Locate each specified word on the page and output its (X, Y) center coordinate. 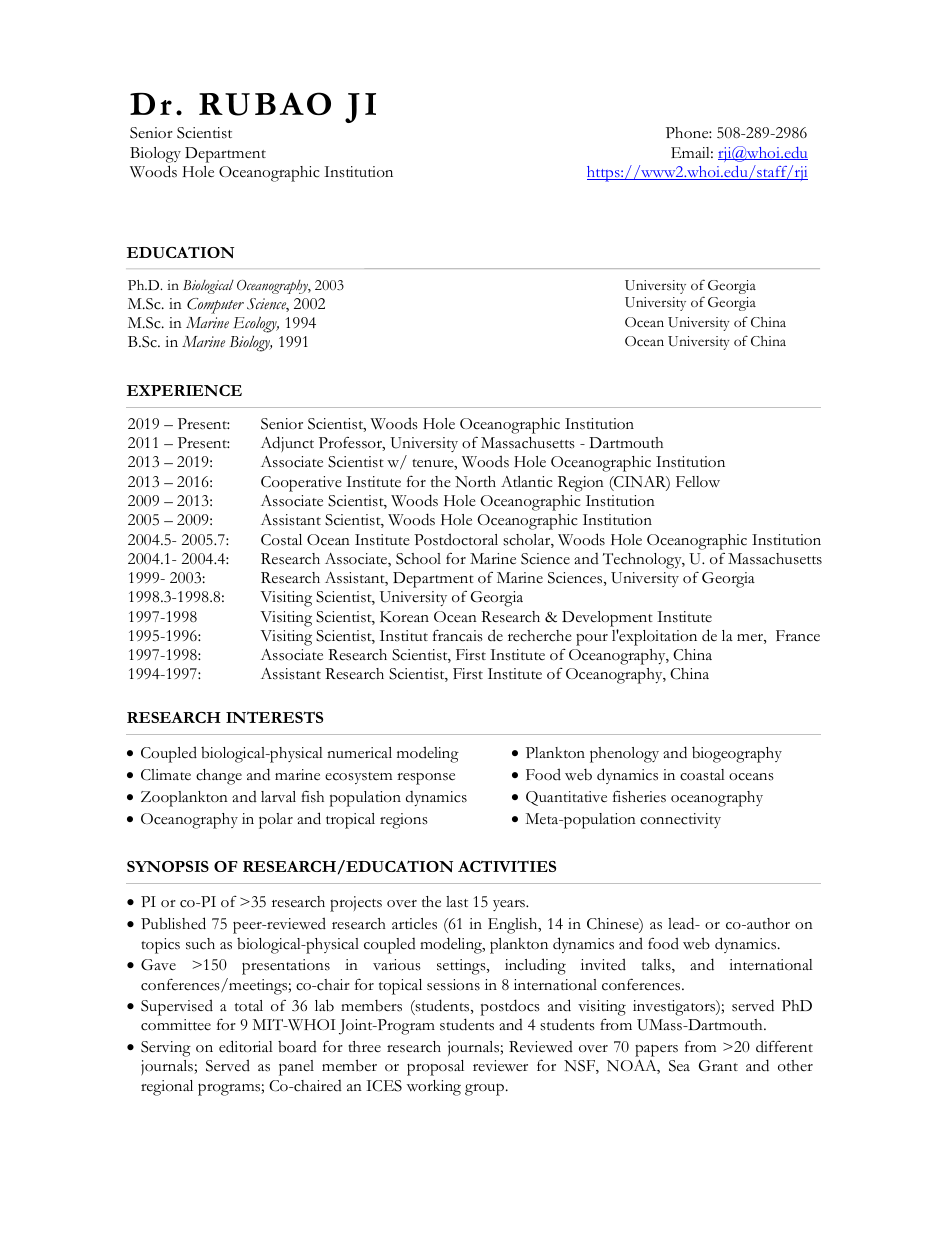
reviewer (500, 1066)
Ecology (256, 325)
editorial (246, 1046)
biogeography (737, 755)
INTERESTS (274, 717)
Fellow (698, 482)
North (475, 482)
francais (458, 635)
